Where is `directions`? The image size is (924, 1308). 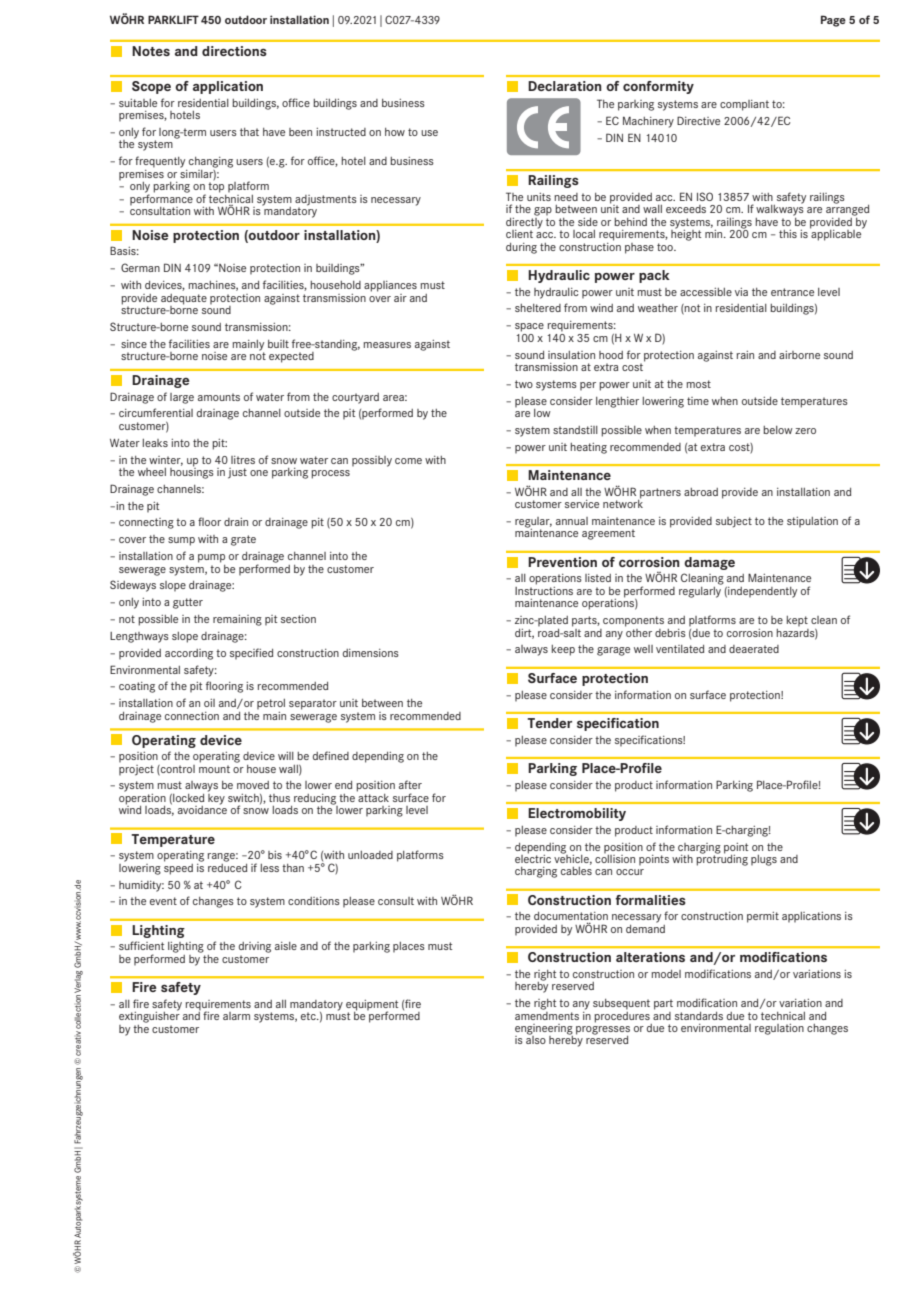
directions is located at coordinates (234, 51).
